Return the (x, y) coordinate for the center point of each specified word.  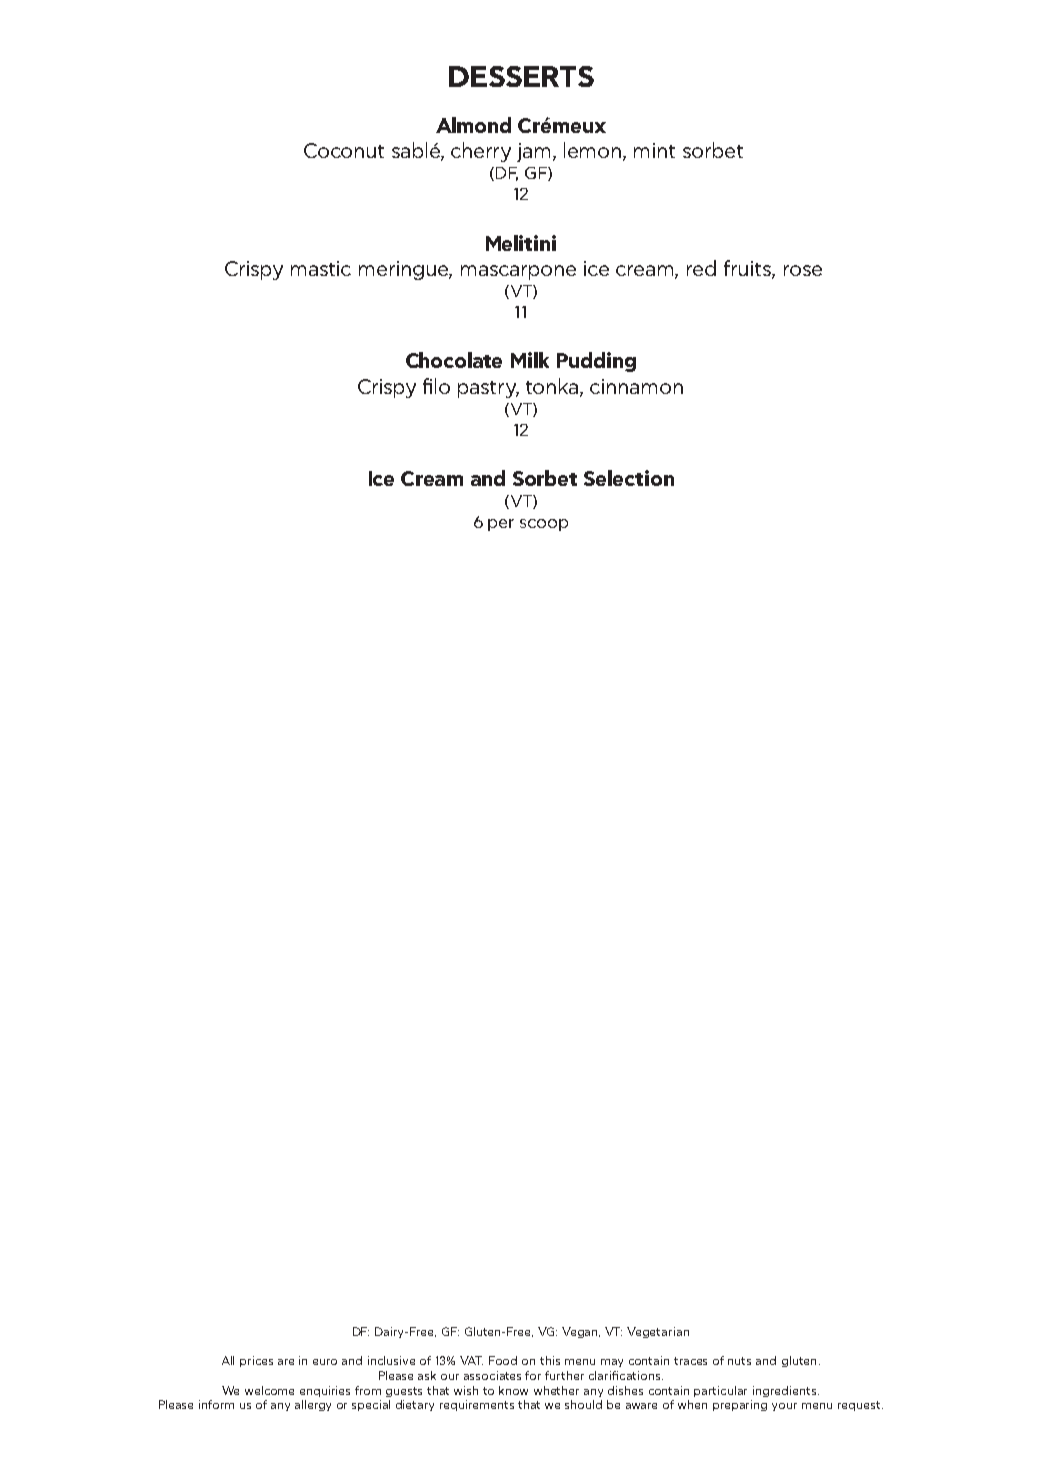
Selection (629, 478)
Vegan (581, 1332)
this (550, 1360)
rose (803, 270)
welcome (269, 1390)
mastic (321, 268)
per (501, 525)
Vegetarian (658, 1332)
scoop (544, 525)
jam (535, 152)
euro (325, 1362)
